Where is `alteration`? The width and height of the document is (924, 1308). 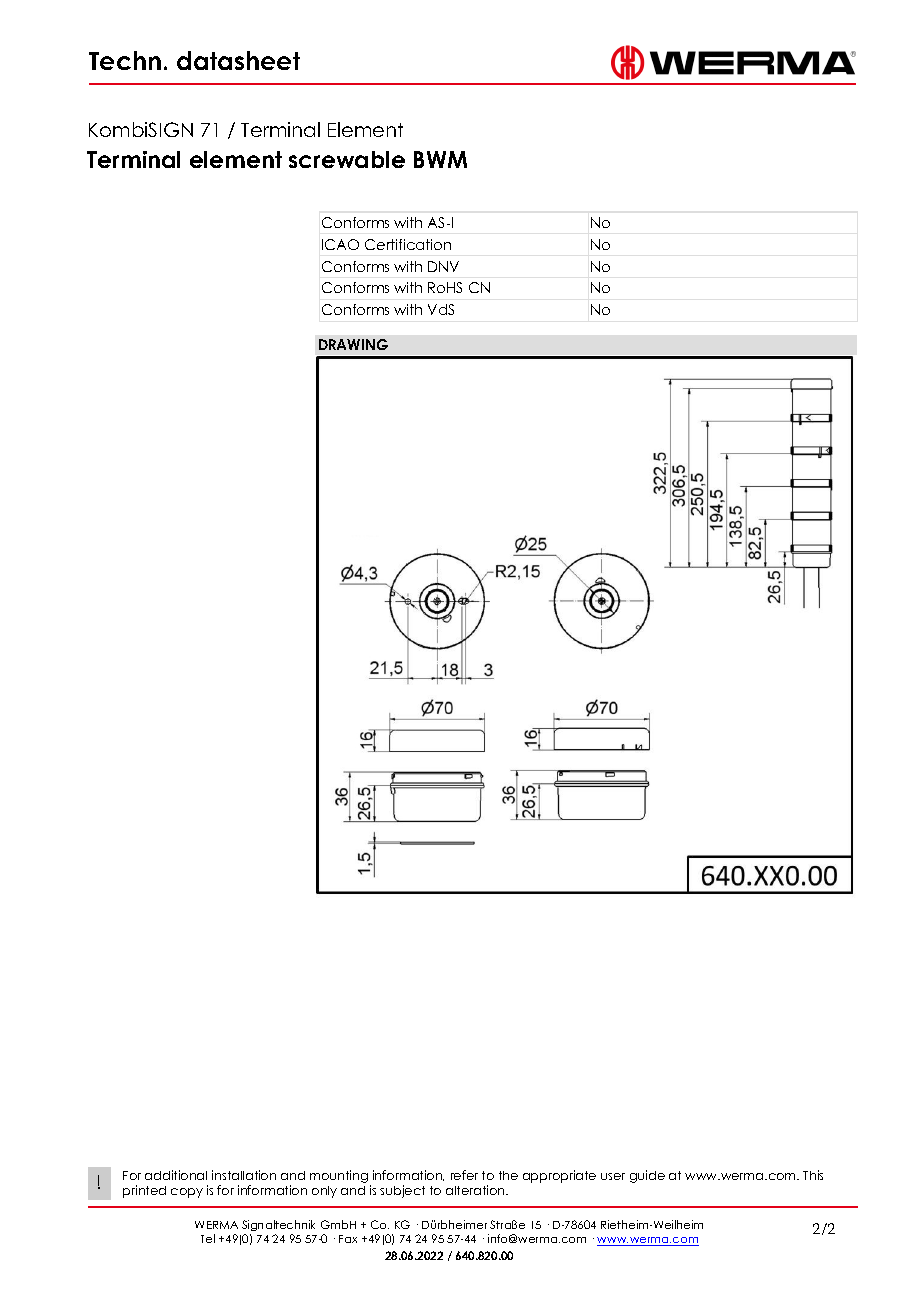 alteration is located at coordinates (476, 1190).
